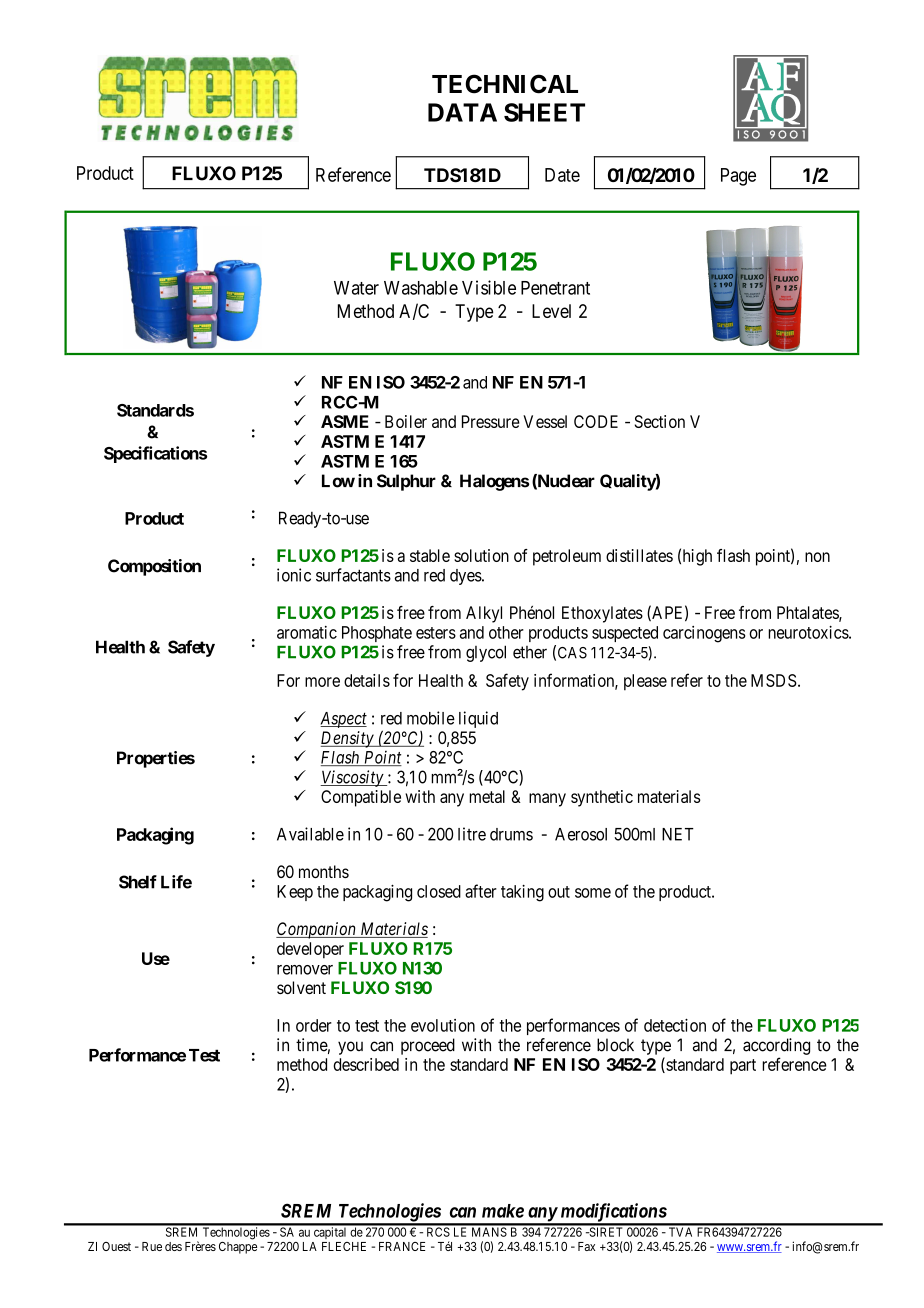 The height and width of the screenshot is (1308, 924). I want to click on Water, so click(356, 288).
